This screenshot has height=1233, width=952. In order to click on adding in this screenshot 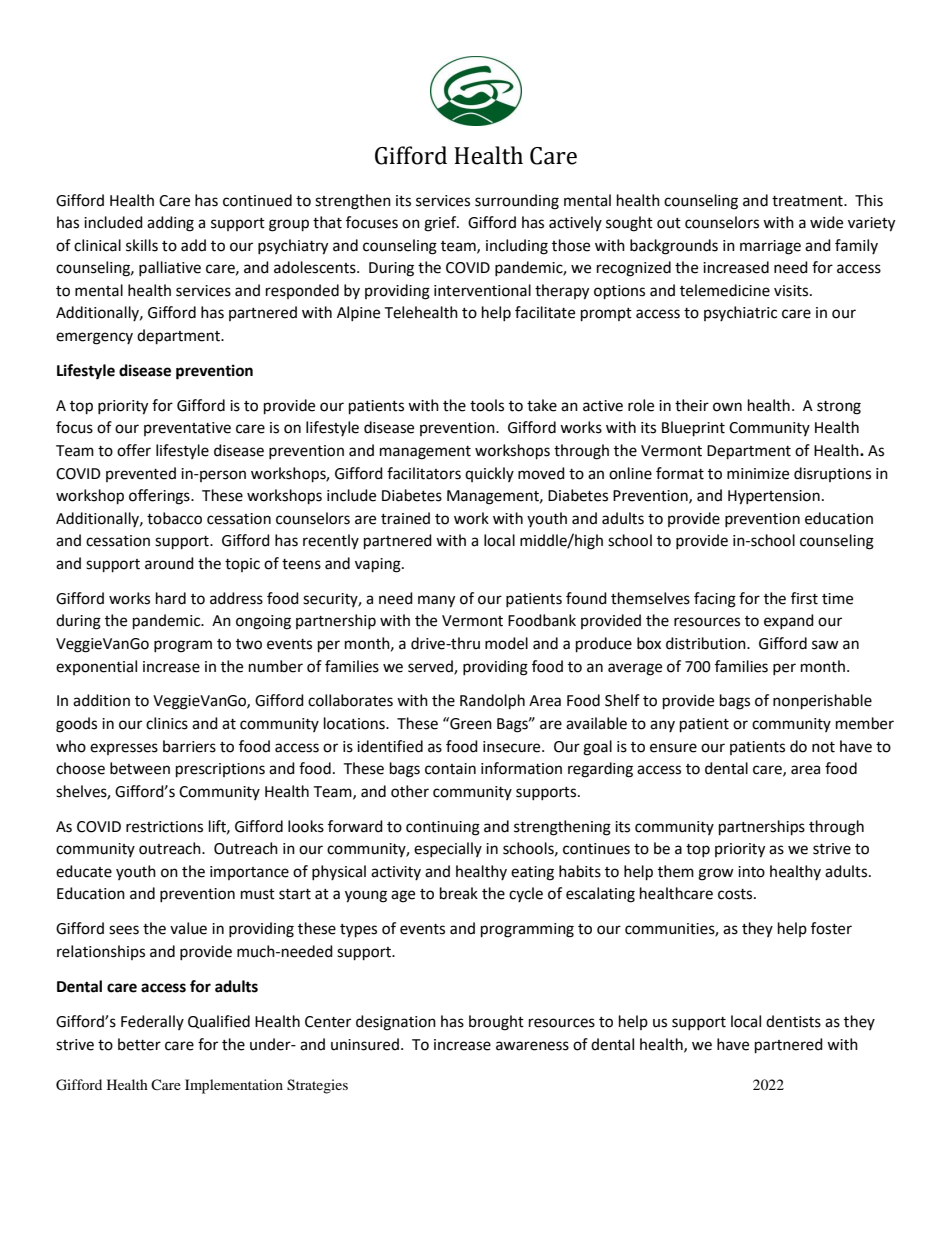, I will do `click(170, 224)`.
